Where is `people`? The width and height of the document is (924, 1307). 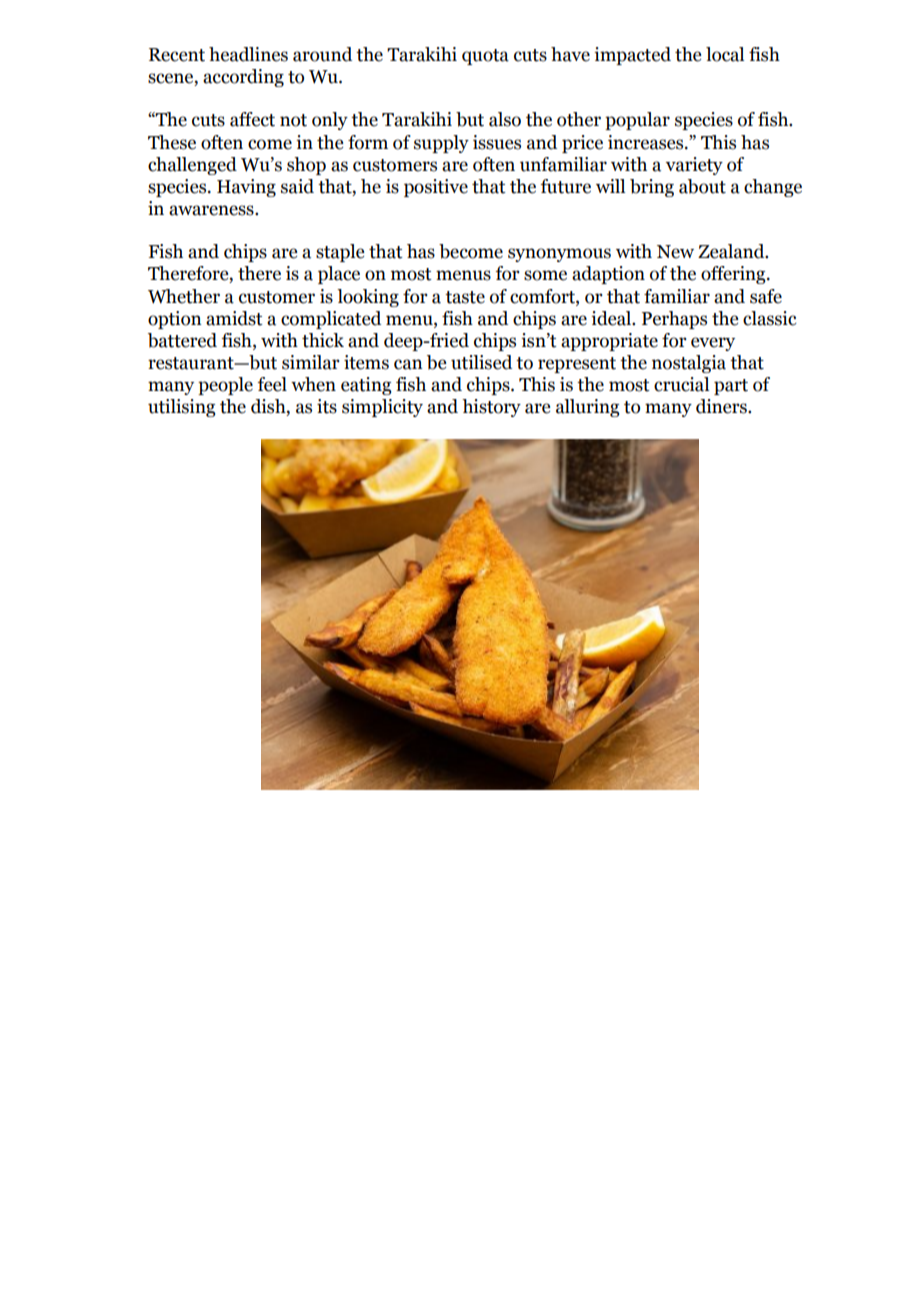
people is located at coordinates (225, 386).
